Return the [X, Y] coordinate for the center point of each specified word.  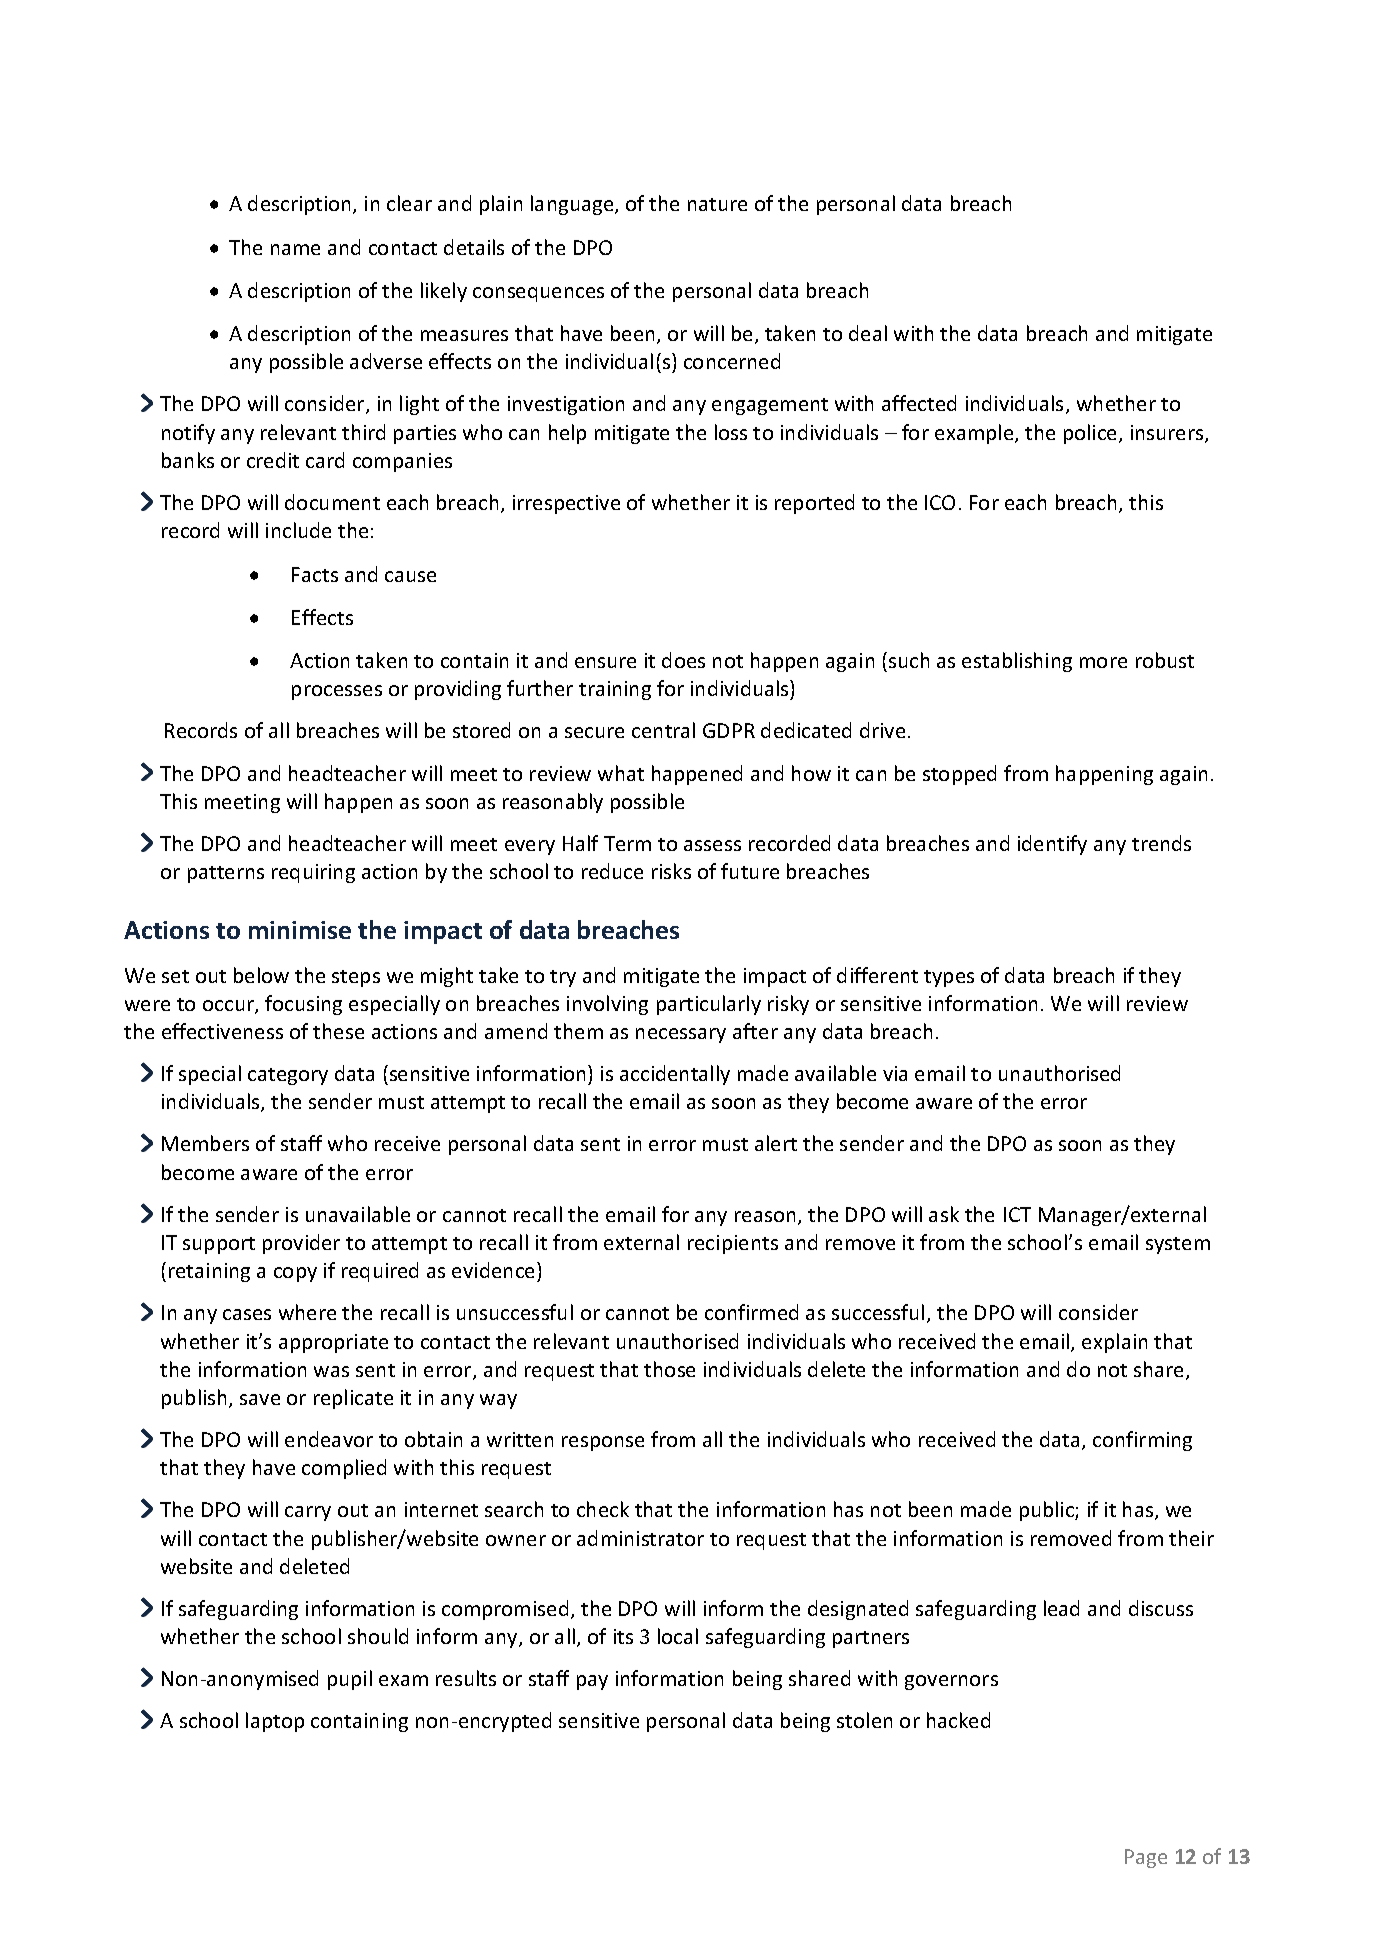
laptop [275, 1722]
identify [1052, 845]
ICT [1017, 1214]
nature [717, 204]
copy [295, 1274]
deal [868, 333]
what [621, 773]
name [295, 249]
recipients [733, 1244]
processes [337, 692]
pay [592, 1682]
